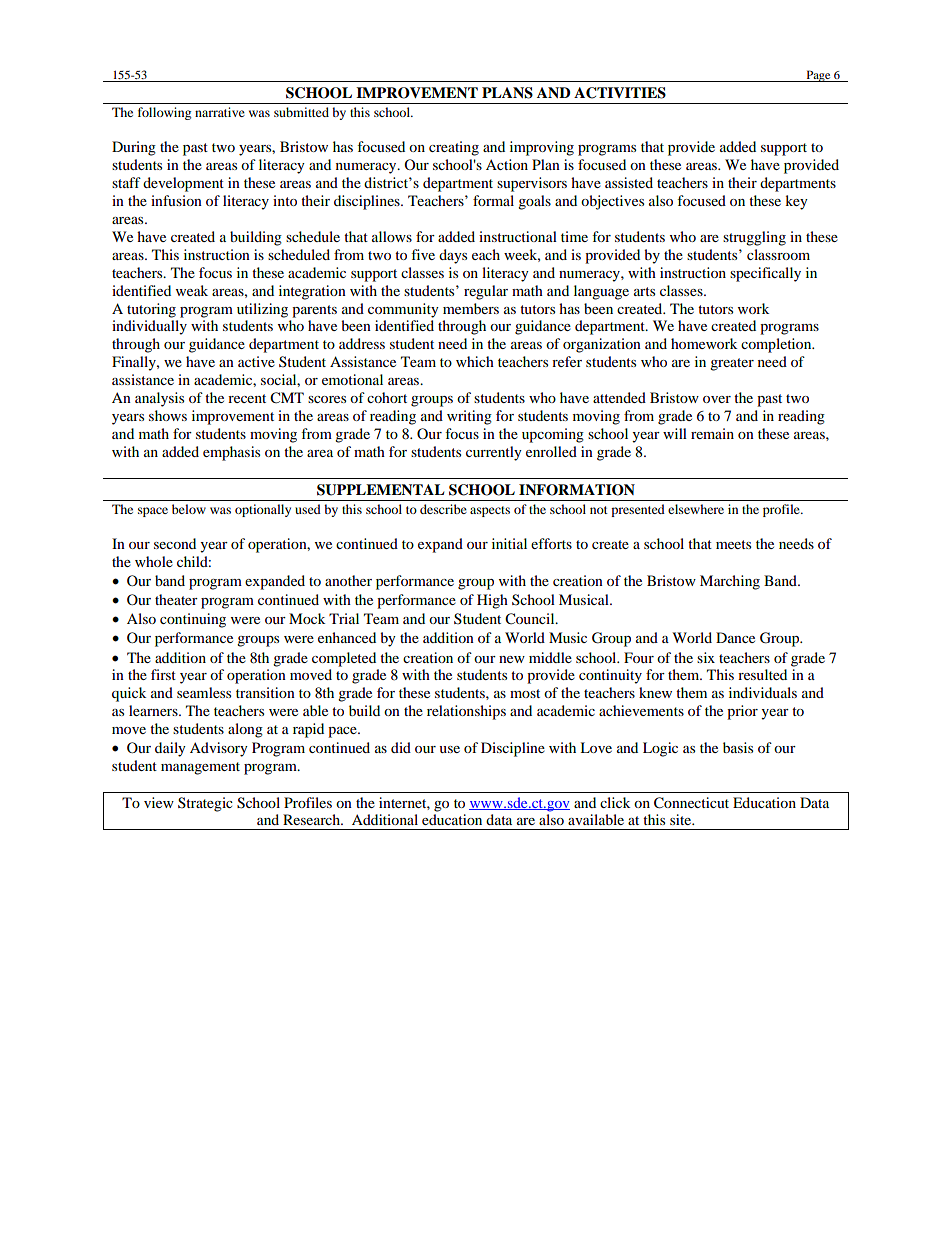 The width and height of the screenshot is (952, 1233). What do you see at coordinates (175, 543) in the screenshot?
I see `second` at bounding box center [175, 543].
